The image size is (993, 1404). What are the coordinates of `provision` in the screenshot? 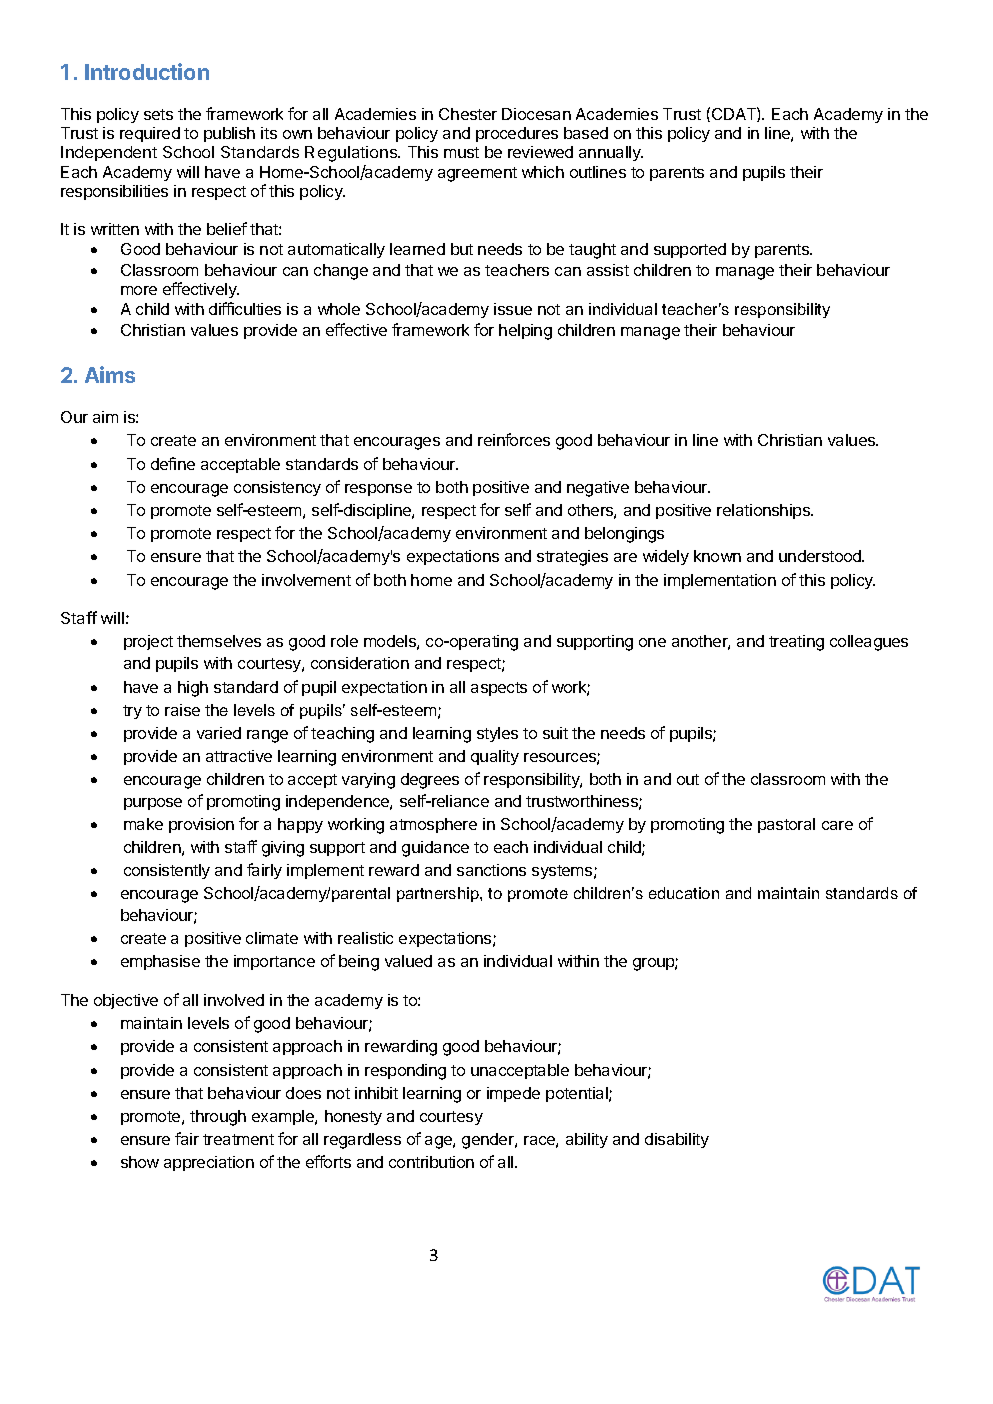 It's located at (201, 825).
